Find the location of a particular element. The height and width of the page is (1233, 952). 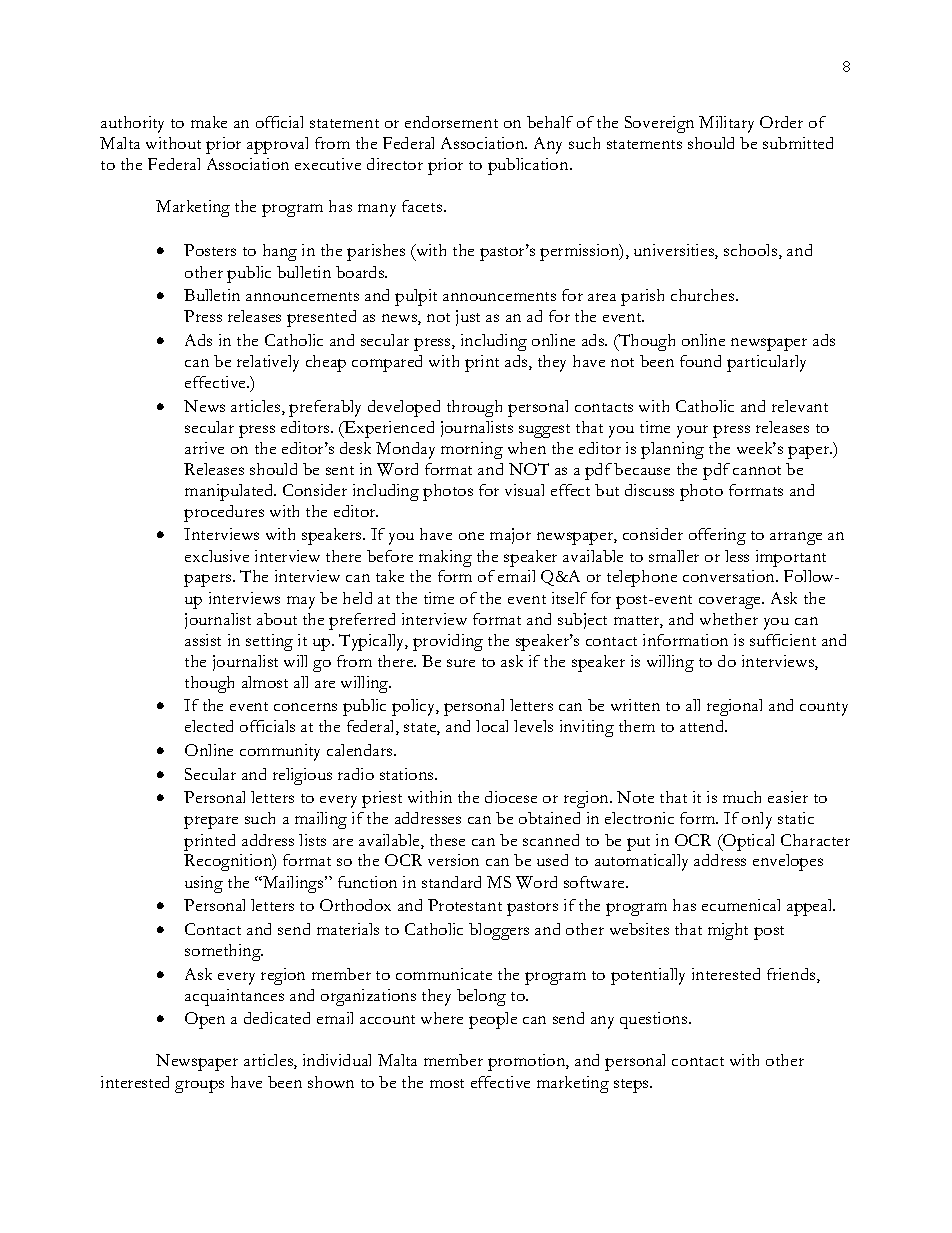

groups is located at coordinates (199, 1086).
